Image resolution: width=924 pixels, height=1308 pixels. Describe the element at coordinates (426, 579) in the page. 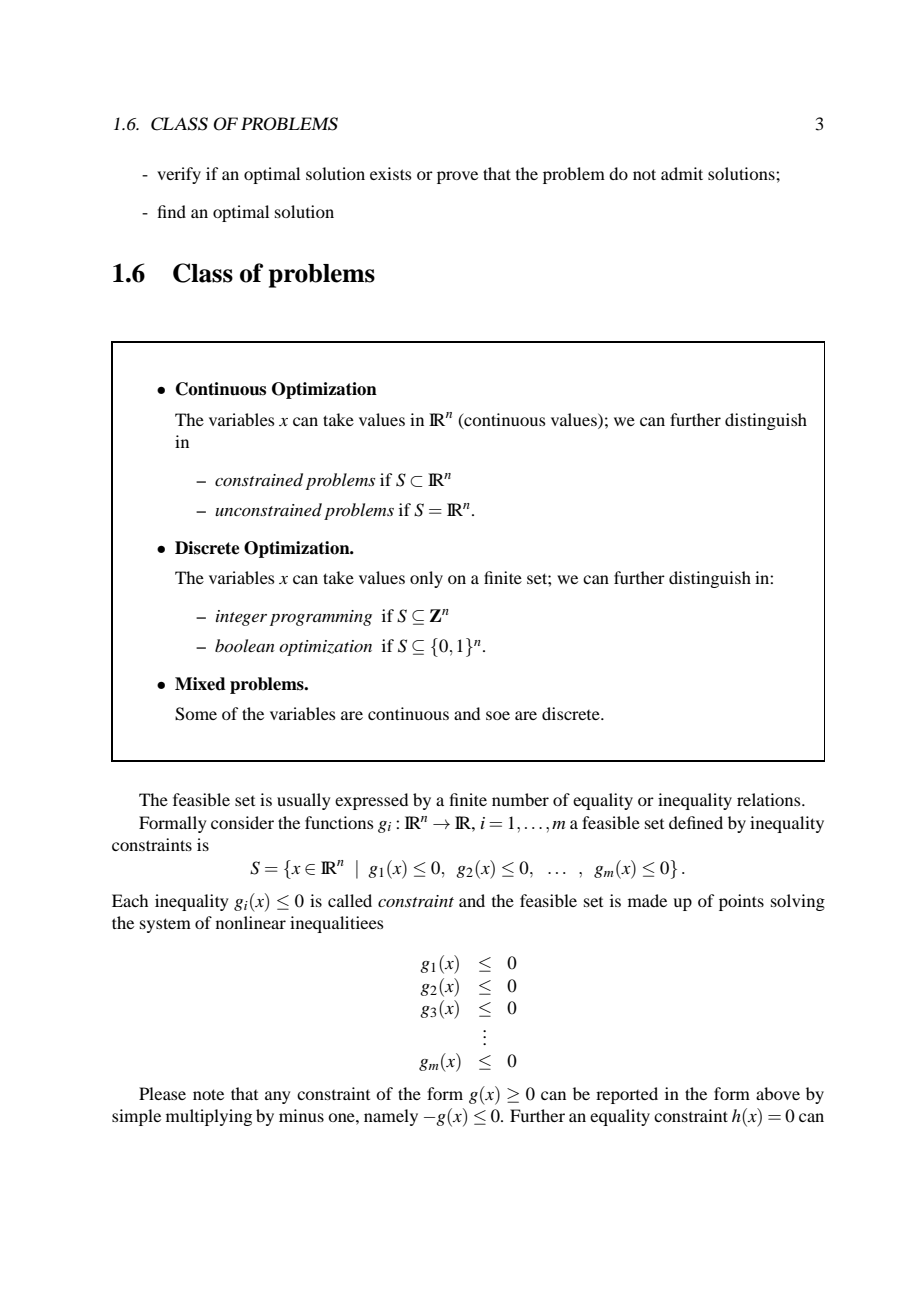

I see `only` at that location.
